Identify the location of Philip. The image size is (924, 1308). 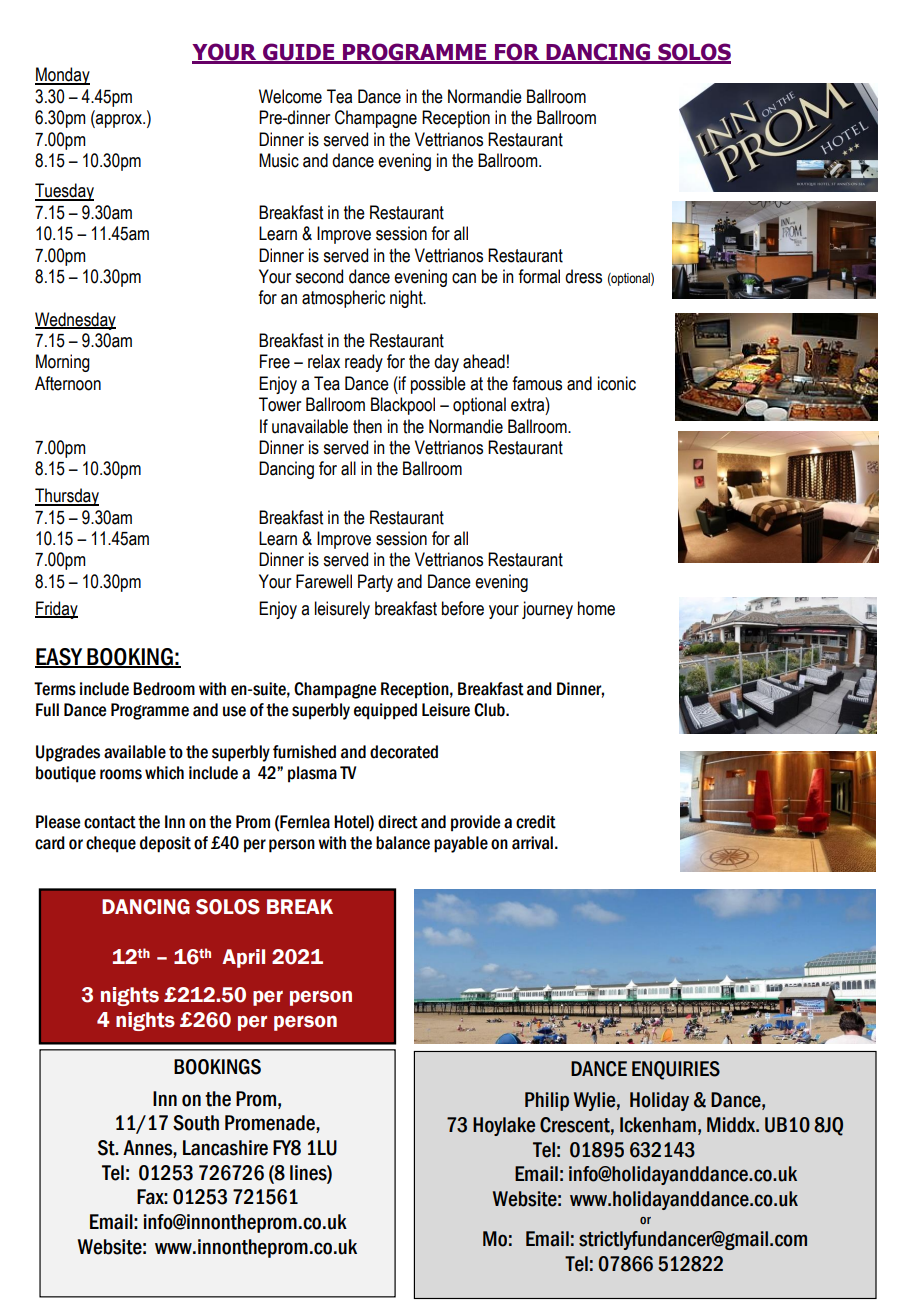
(547, 1101).
